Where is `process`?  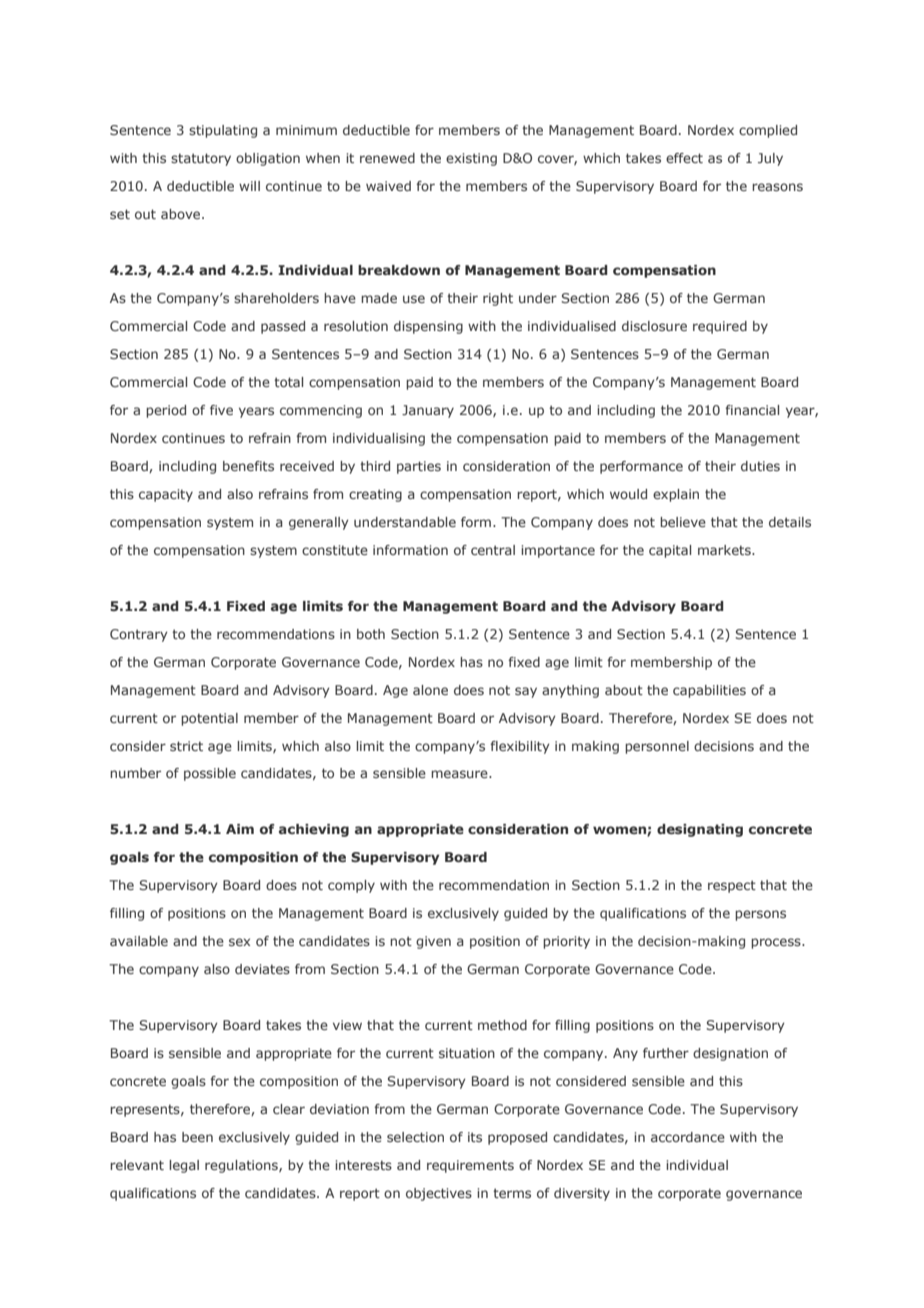
process is located at coordinates (777, 943).
